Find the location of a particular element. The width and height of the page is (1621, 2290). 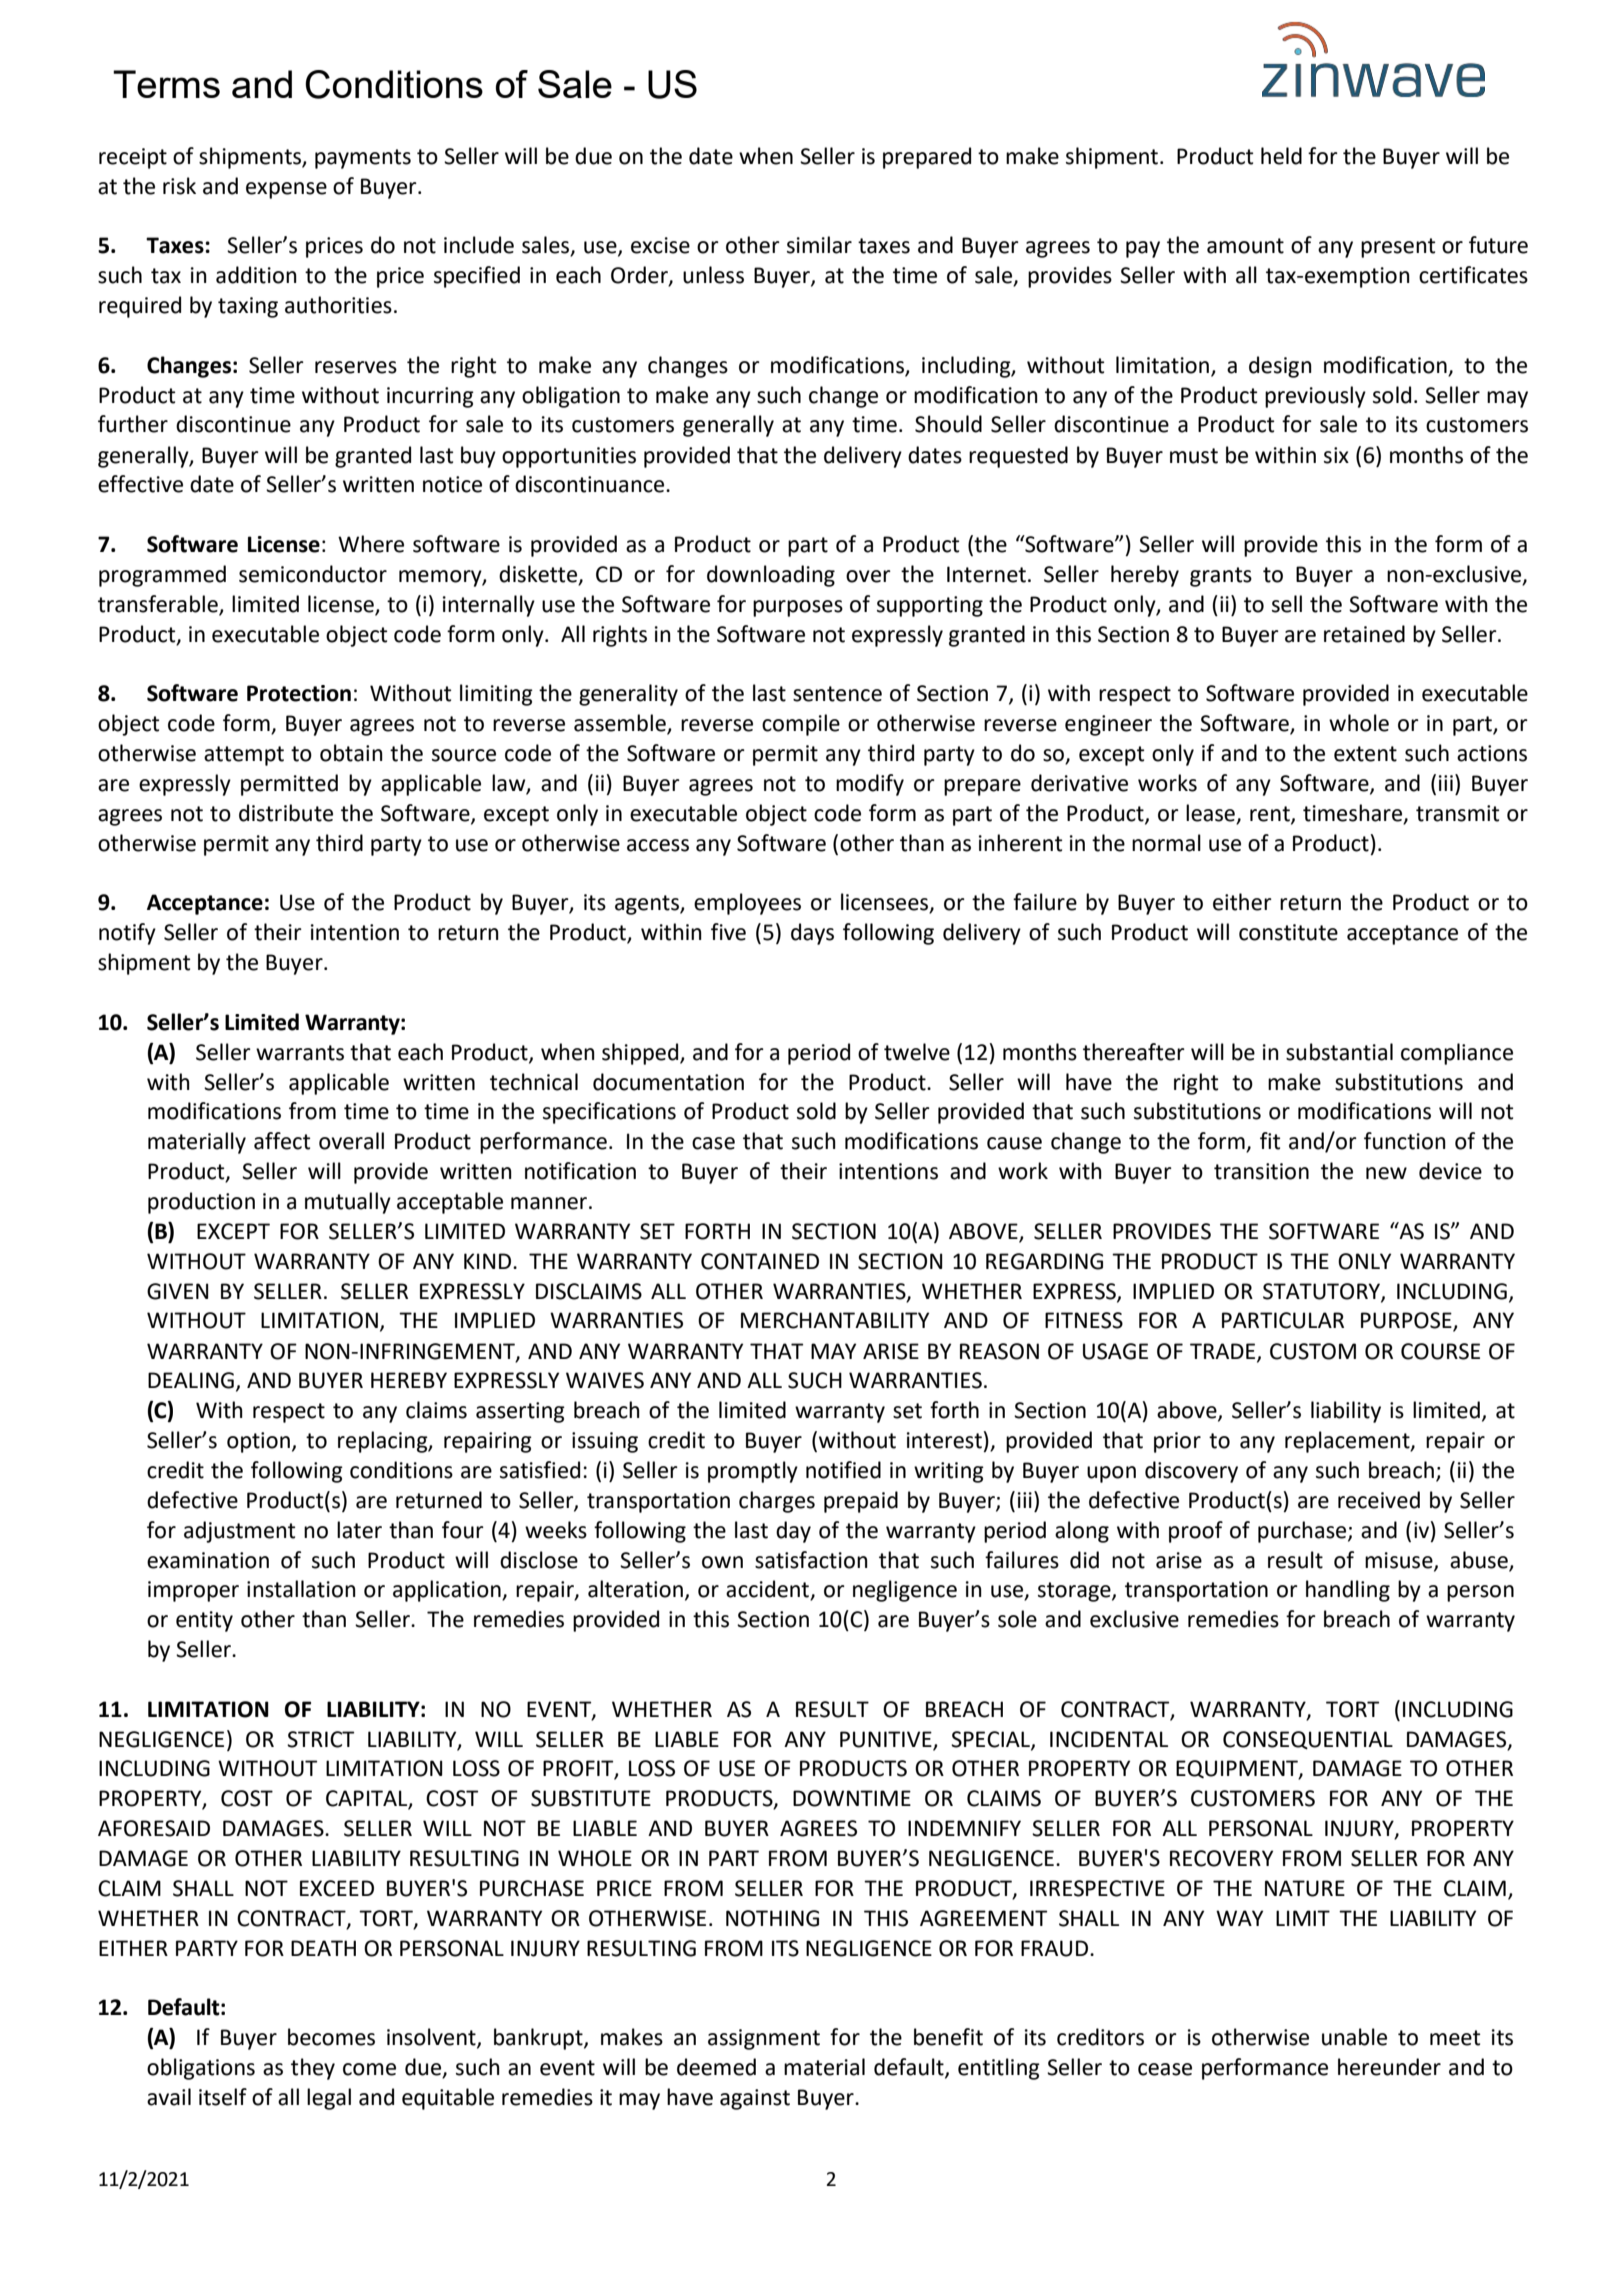

they is located at coordinates (313, 2069).
